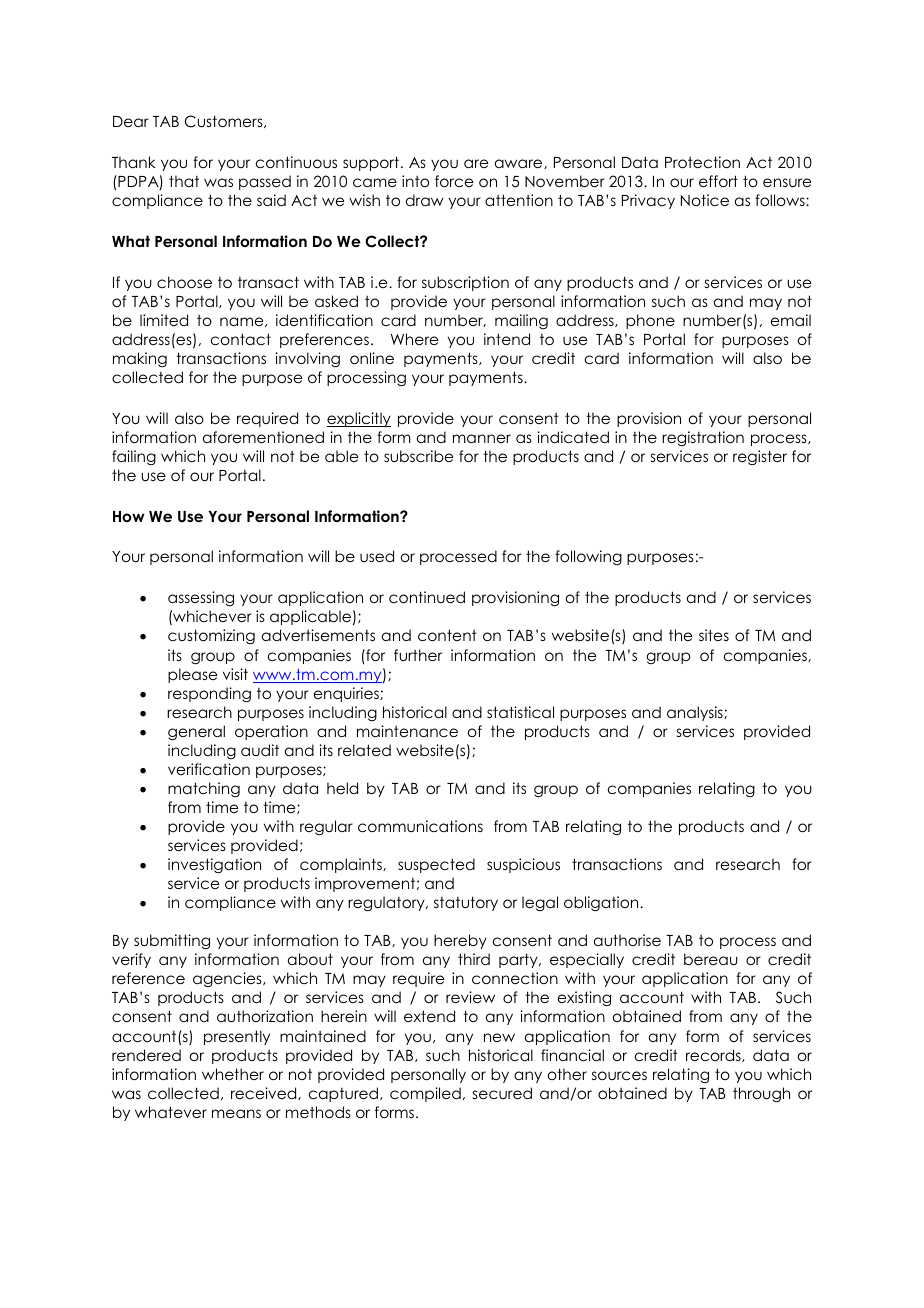 The width and height of the document is (924, 1308). What do you see at coordinates (702, 162) in the document?
I see `Protection` at bounding box center [702, 162].
